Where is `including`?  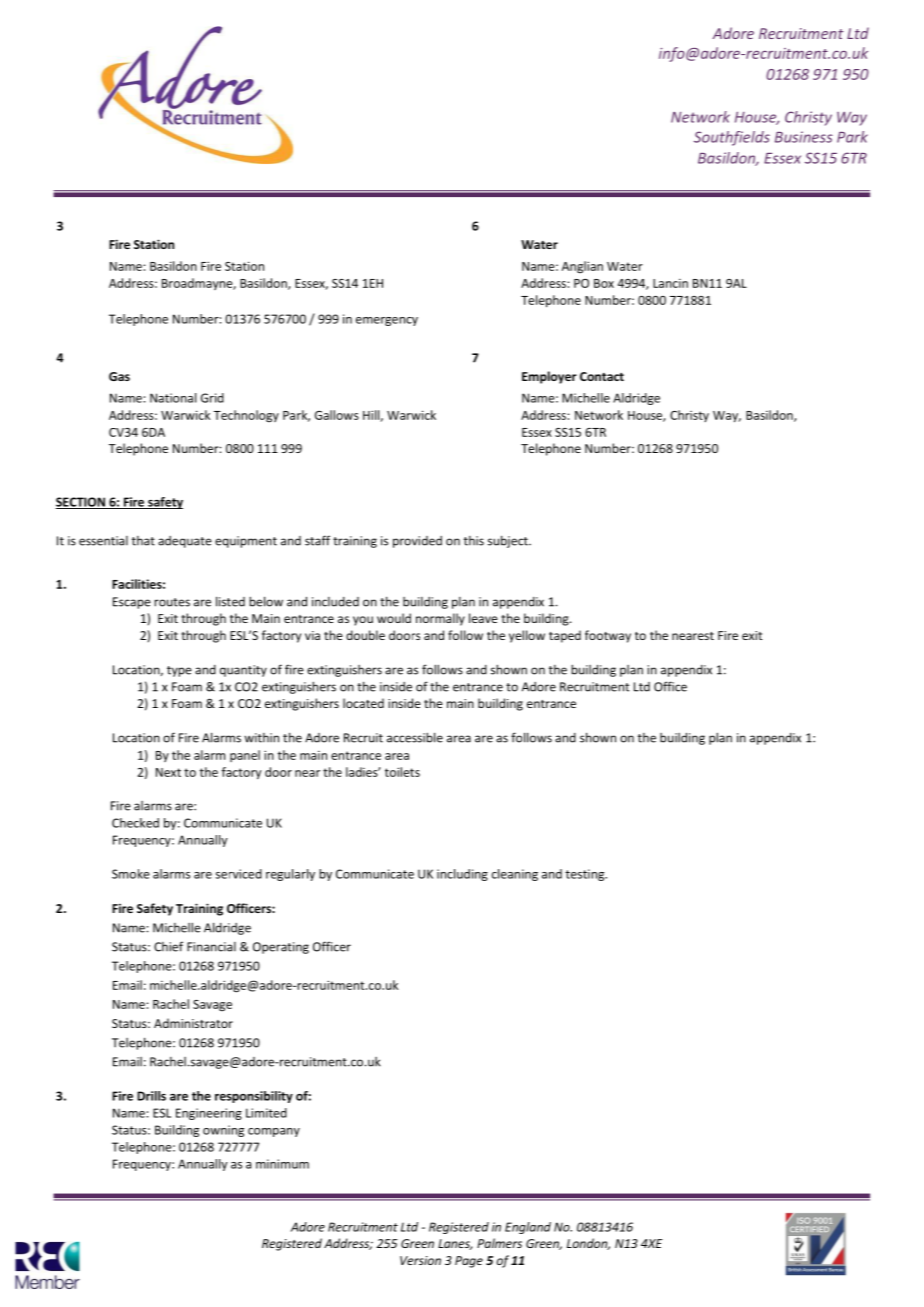 including is located at coordinates (462, 875).
